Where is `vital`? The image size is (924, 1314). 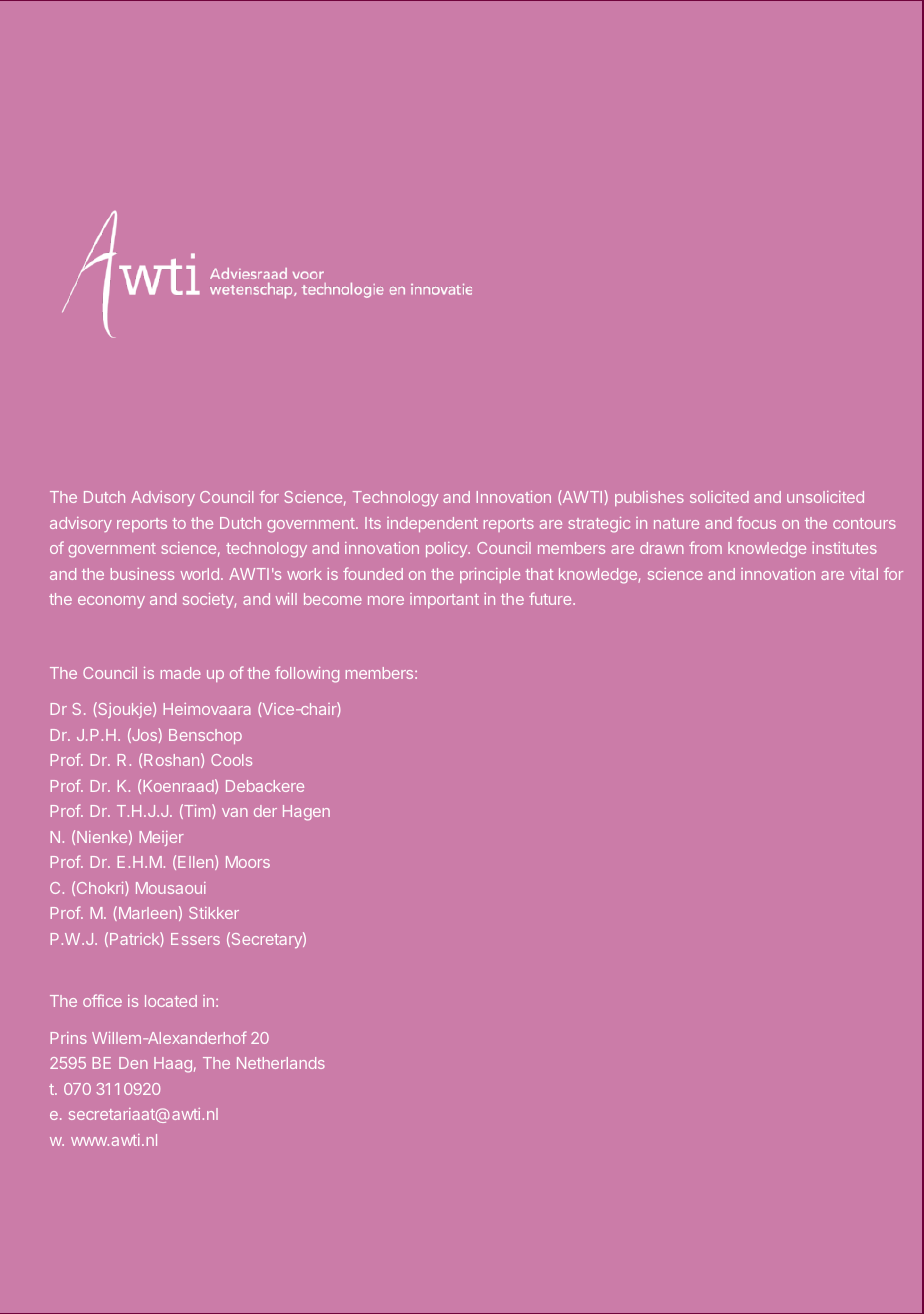
vital is located at coordinates (864, 574).
